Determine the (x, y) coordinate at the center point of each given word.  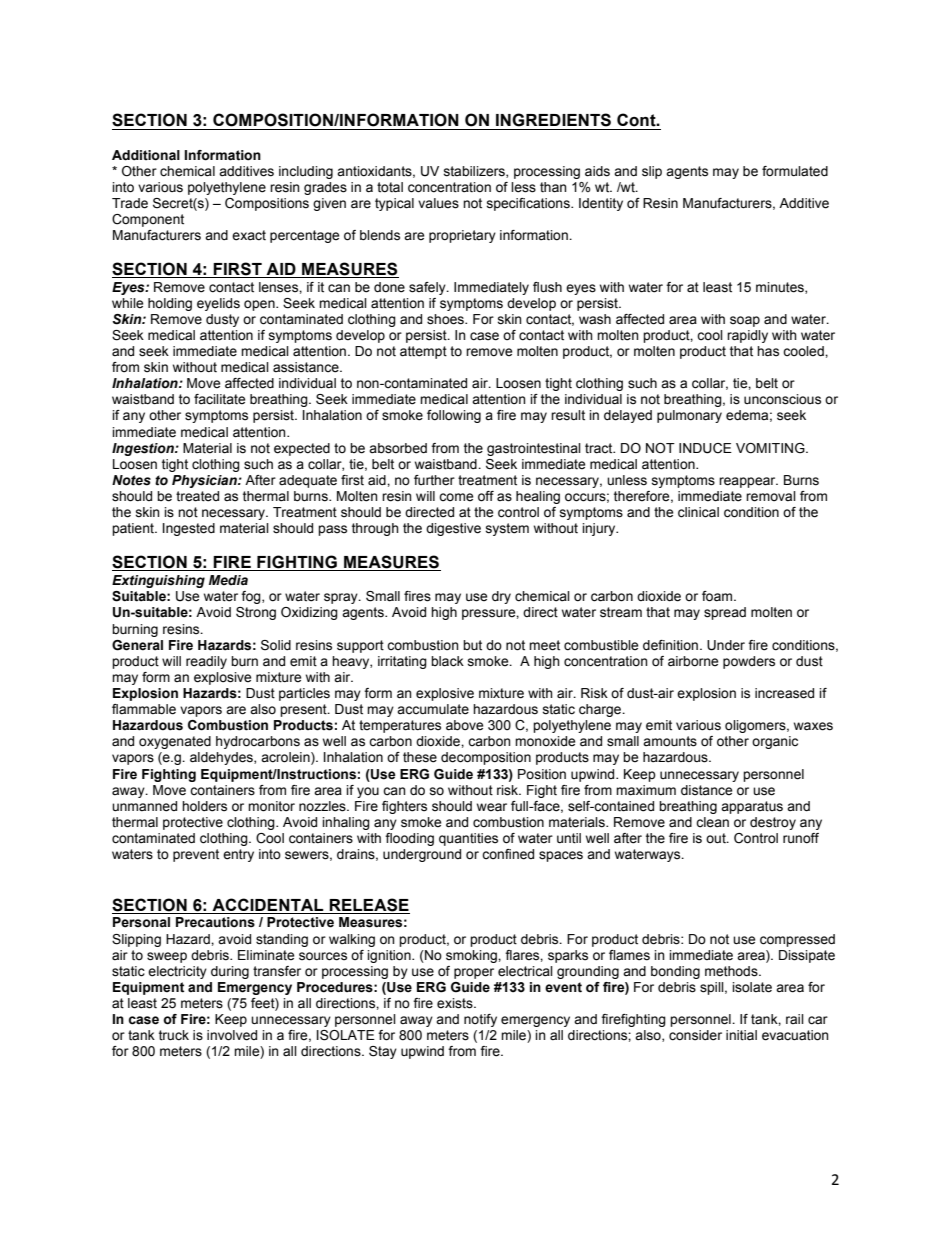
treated (197, 496)
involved (232, 1035)
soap (745, 321)
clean (712, 822)
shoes (446, 319)
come (456, 497)
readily (206, 662)
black (447, 661)
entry (238, 855)
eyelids (218, 304)
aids (597, 171)
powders (749, 662)
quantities (468, 839)
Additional (146, 155)
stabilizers (475, 172)
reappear (748, 482)
